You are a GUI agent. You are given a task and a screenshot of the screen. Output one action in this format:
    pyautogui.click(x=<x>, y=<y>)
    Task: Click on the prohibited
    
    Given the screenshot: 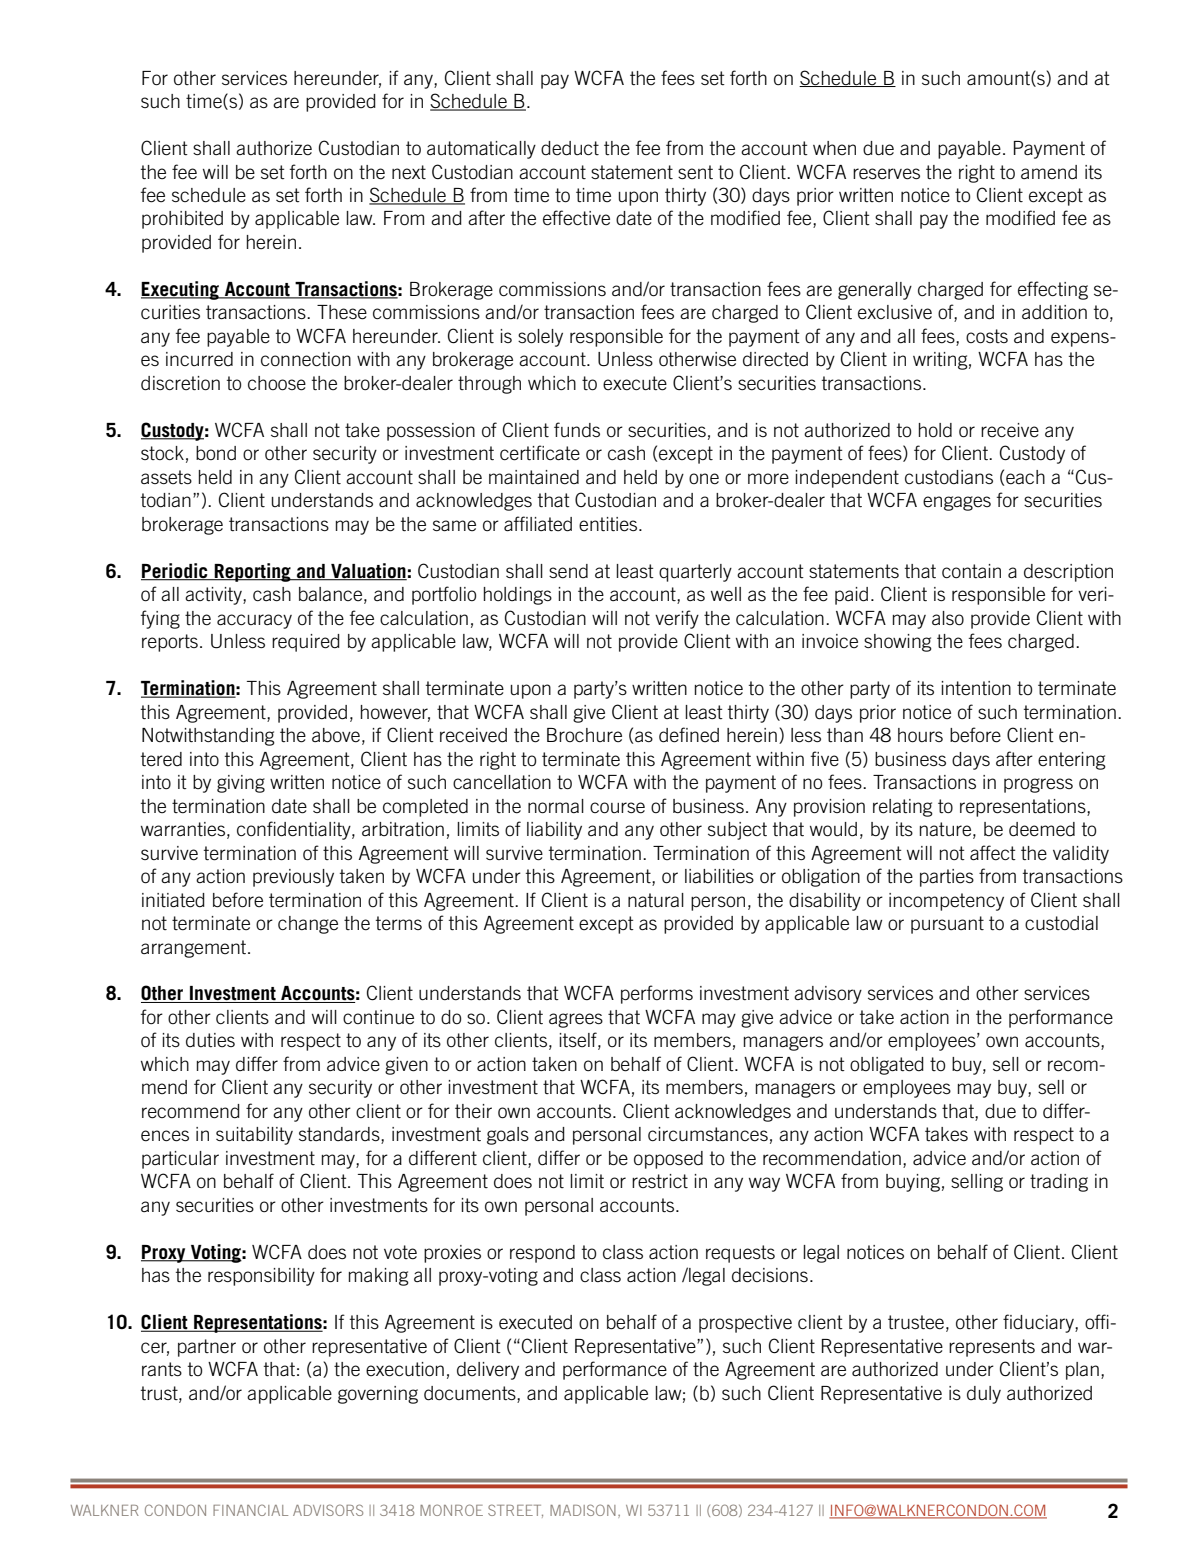 What is the action you would take?
    pyautogui.click(x=182, y=220)
